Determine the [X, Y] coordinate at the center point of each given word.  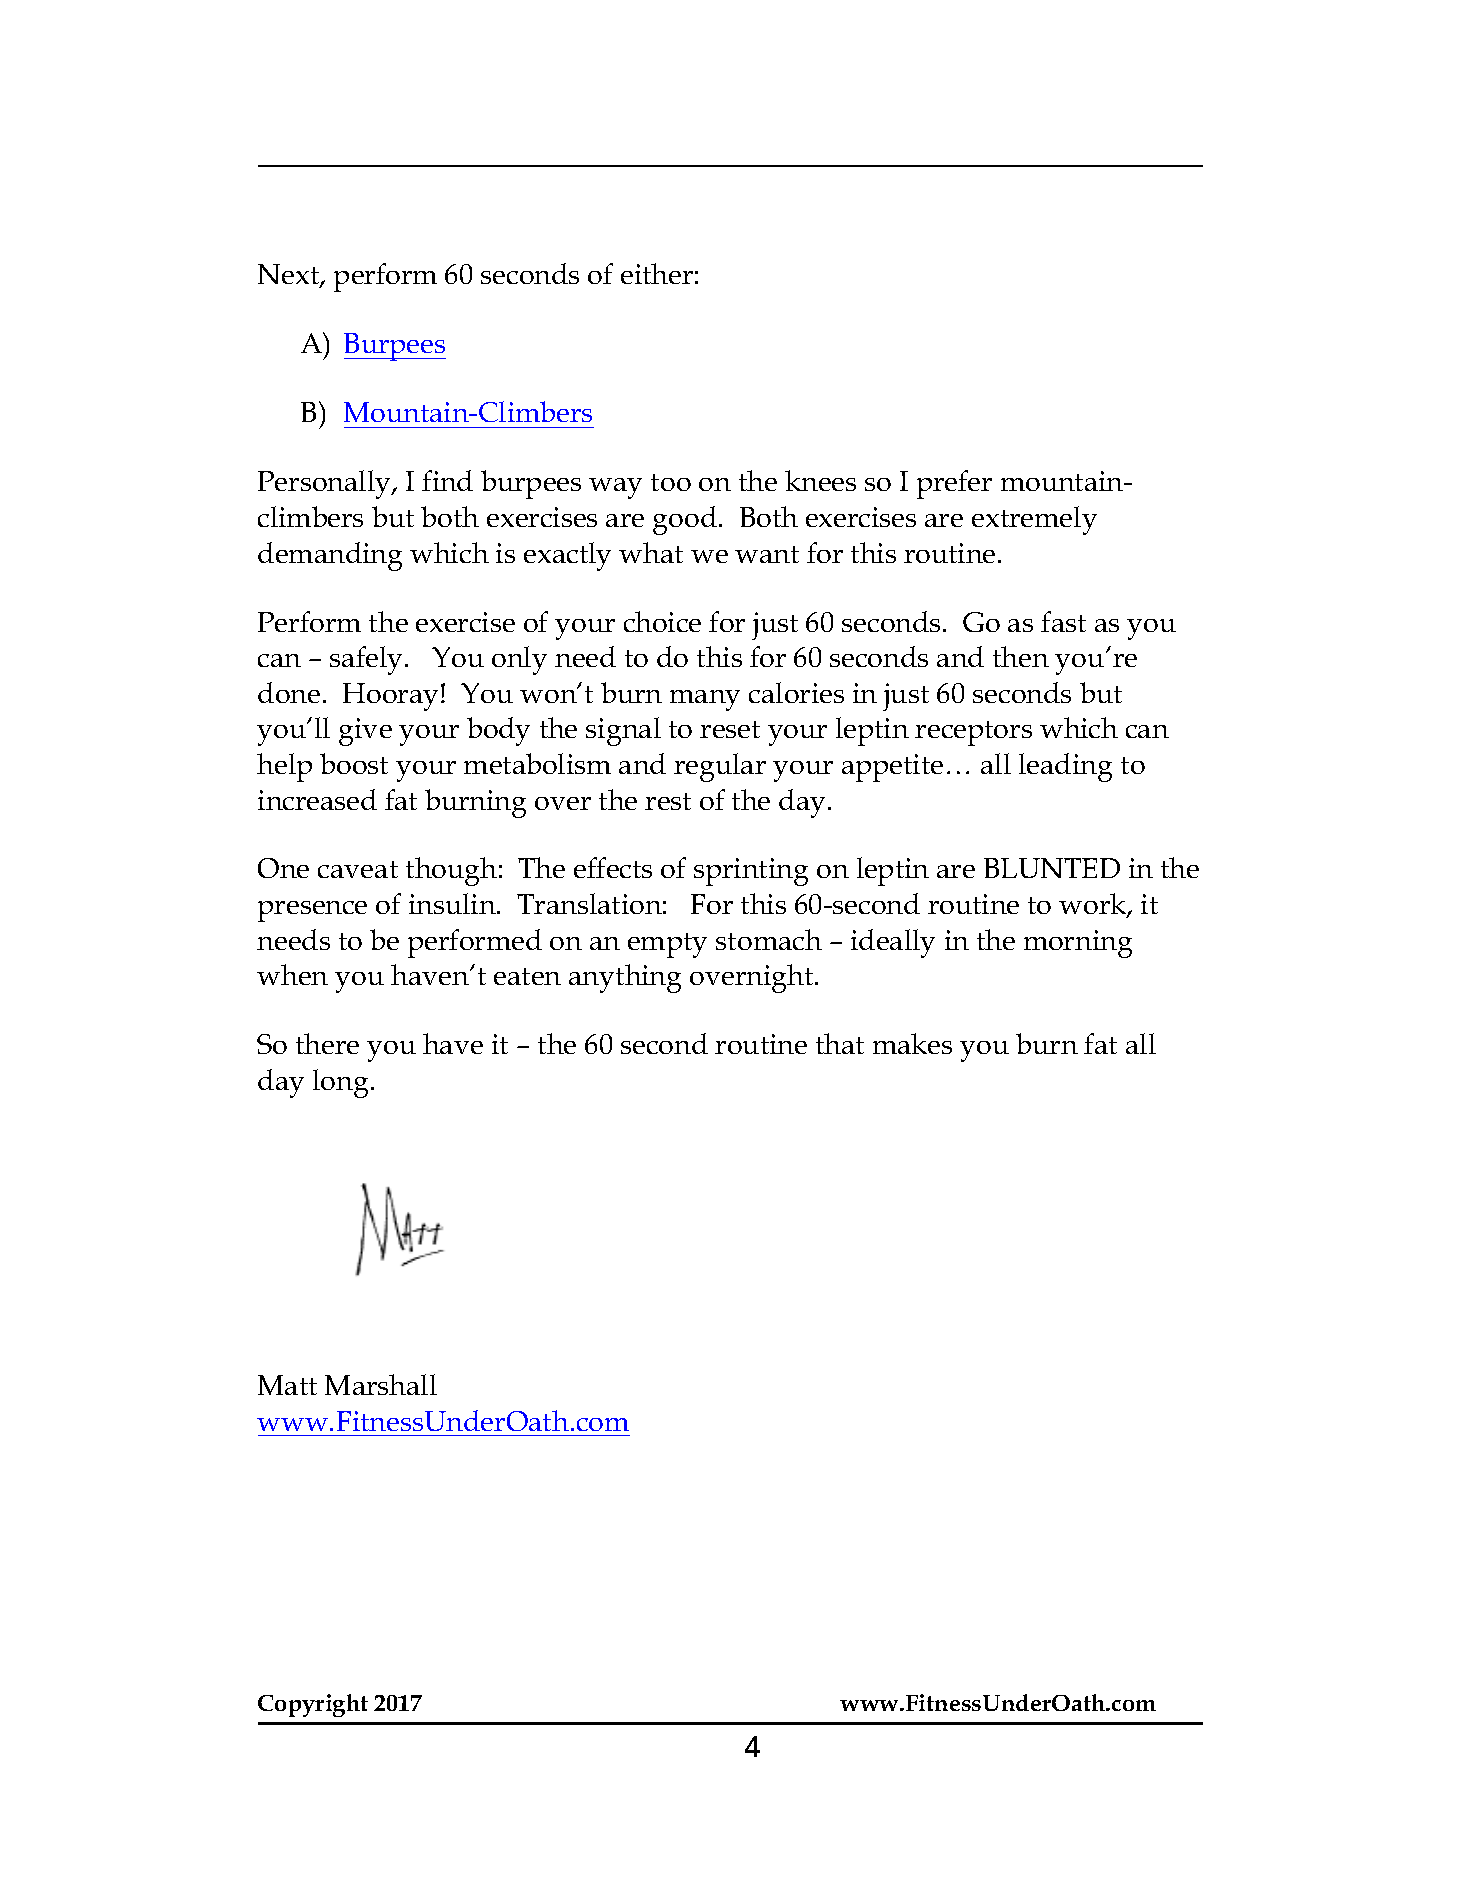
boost [354, 763]
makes [912, 1043]
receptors [973, 733]
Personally [325, 484]
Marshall [381, 1384]
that [840, 1043]
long [342, 1083]
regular [720, 767]
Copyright [313, 1705]
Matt [287, 1385]
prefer [954, 484]
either [657, 273]
